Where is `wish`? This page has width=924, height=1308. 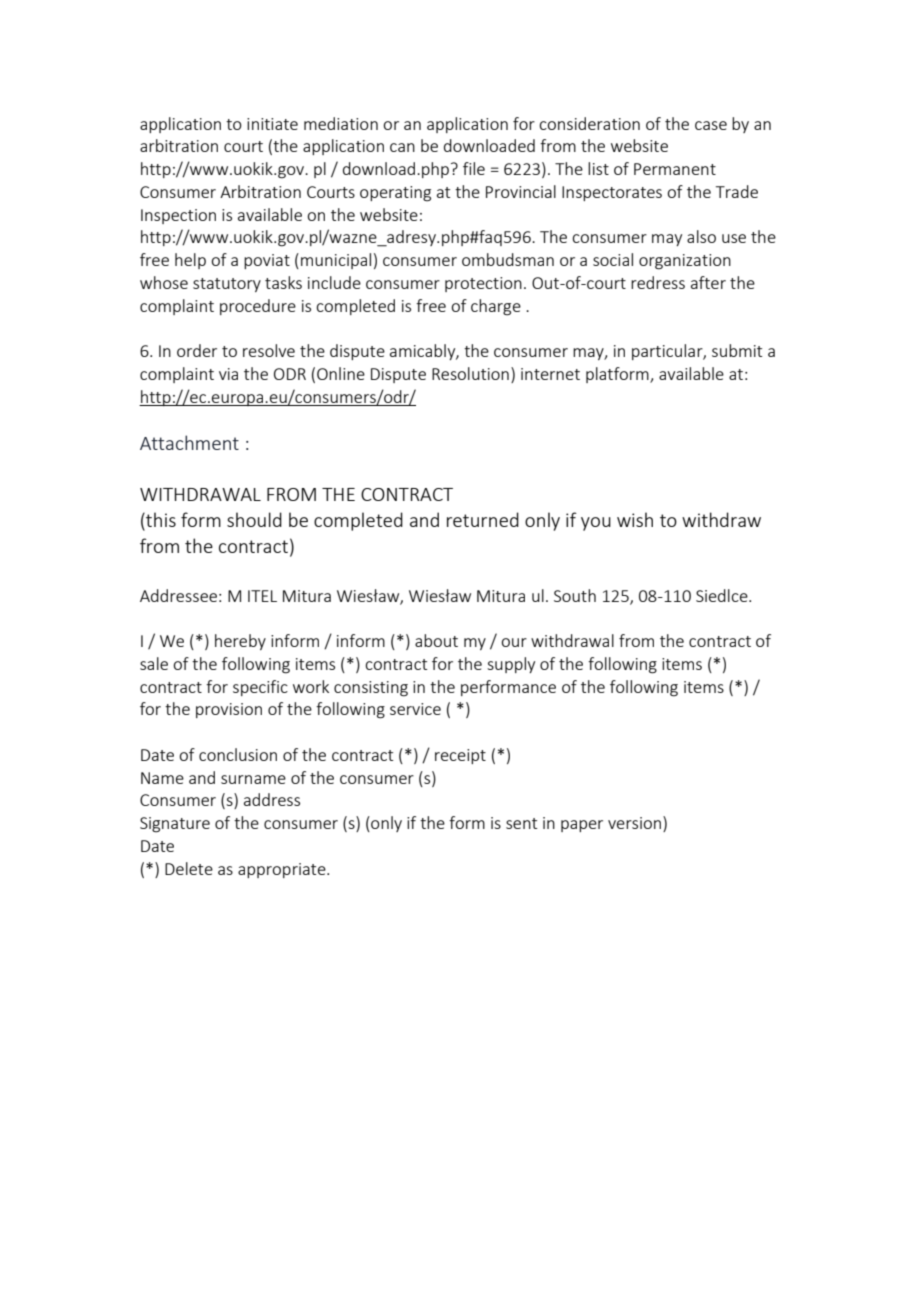 wish is located at coordinates (635, 519).
